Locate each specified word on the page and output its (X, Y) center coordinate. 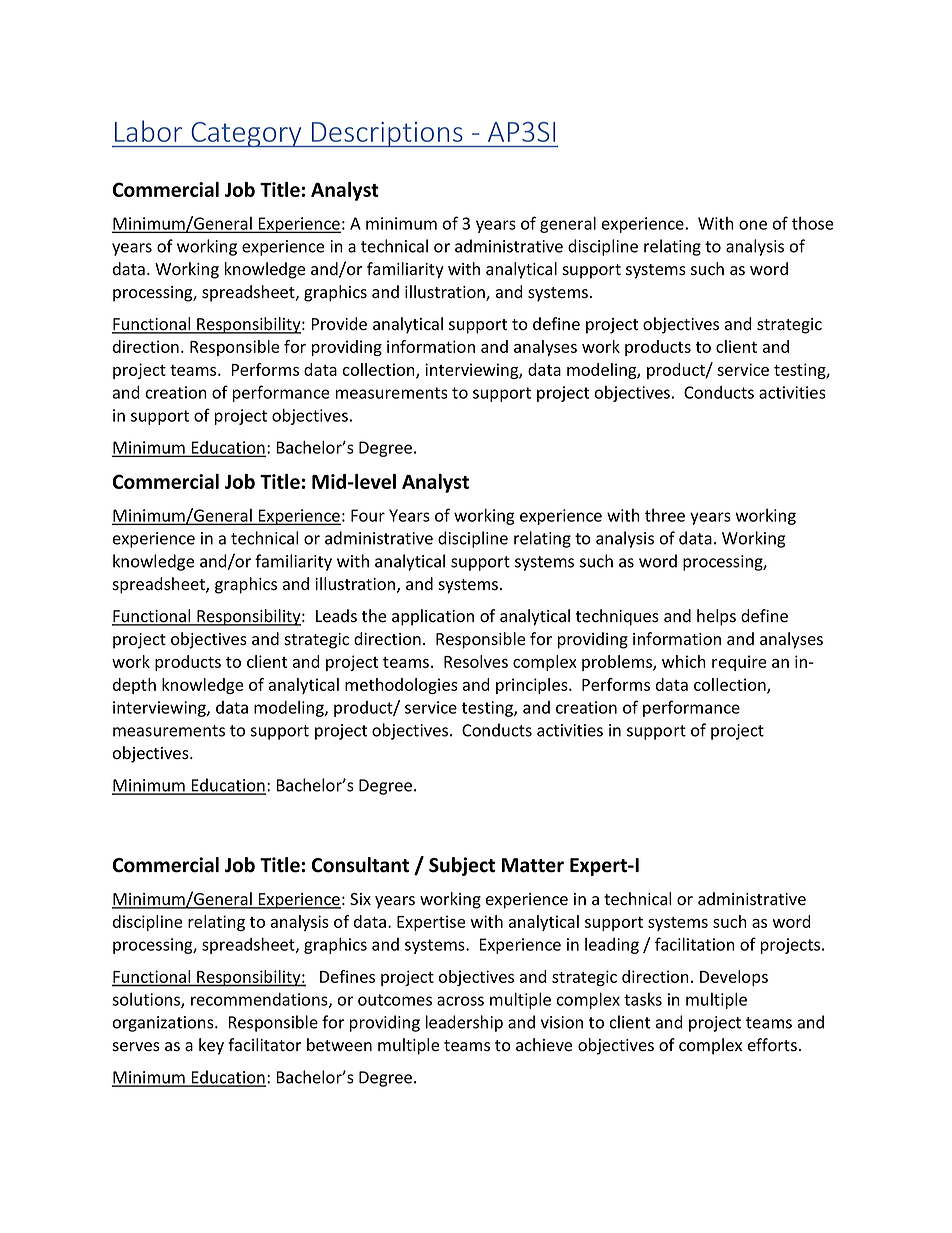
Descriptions (387, 135)
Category (246, 135)
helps (716, 617)
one (753, 225)
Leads (336, 616)
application (433, 617)
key (211, 1046)
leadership (464, 1023)
